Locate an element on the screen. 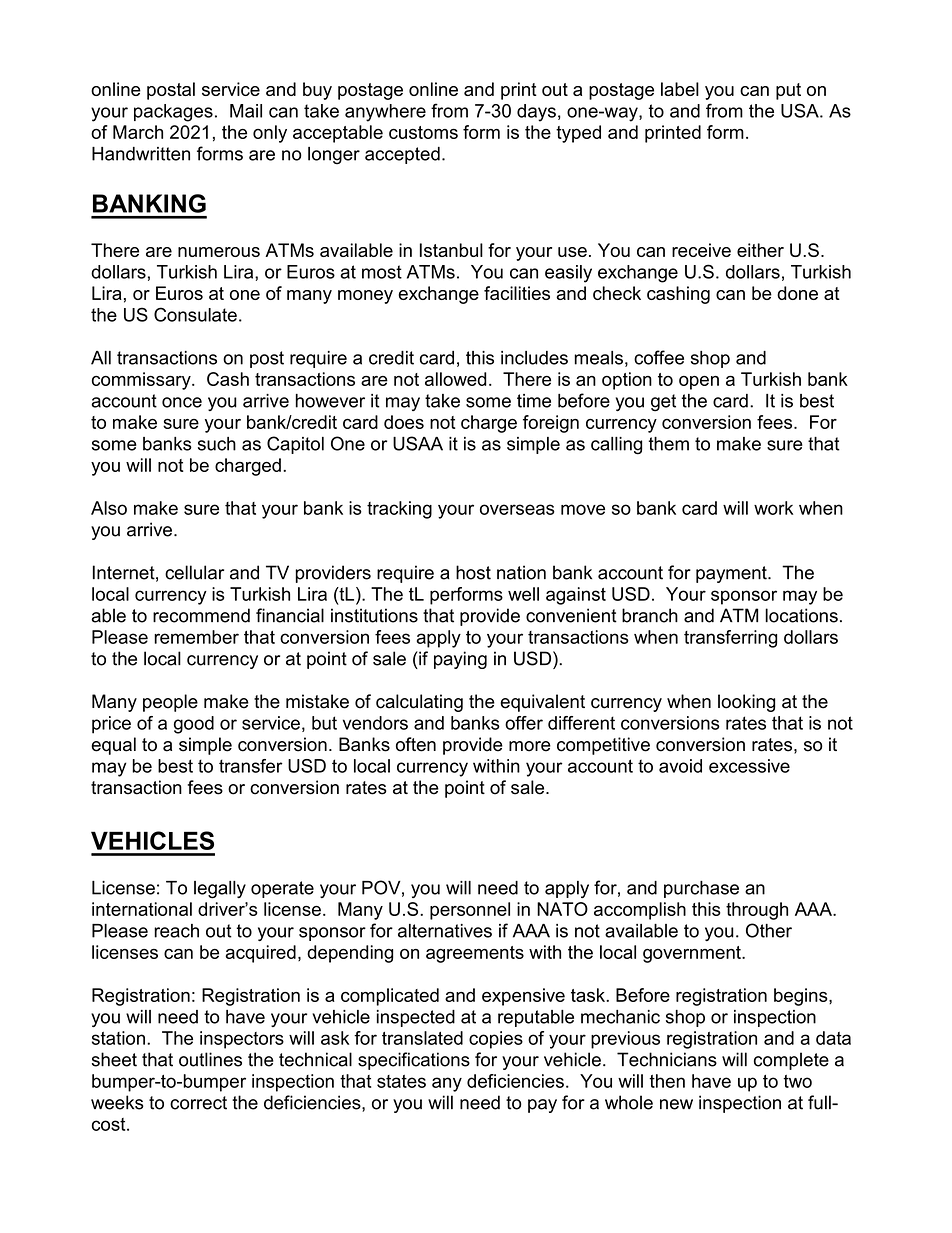  customs is located at coordinates (423, 132).
